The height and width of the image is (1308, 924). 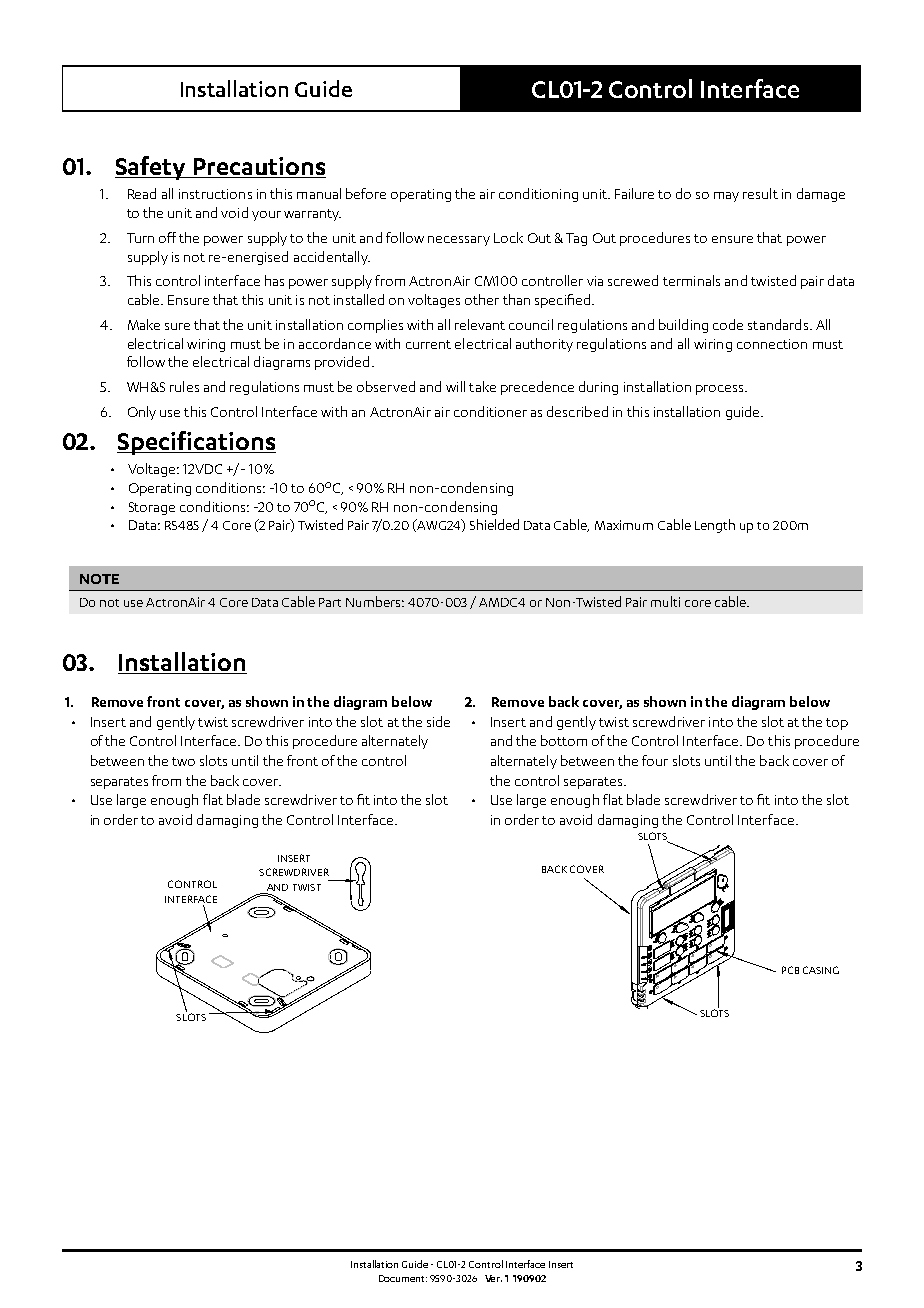 What do you see at coordinates (715, 526) in the image?
I see `Length` at bounding box center [715, 526].
